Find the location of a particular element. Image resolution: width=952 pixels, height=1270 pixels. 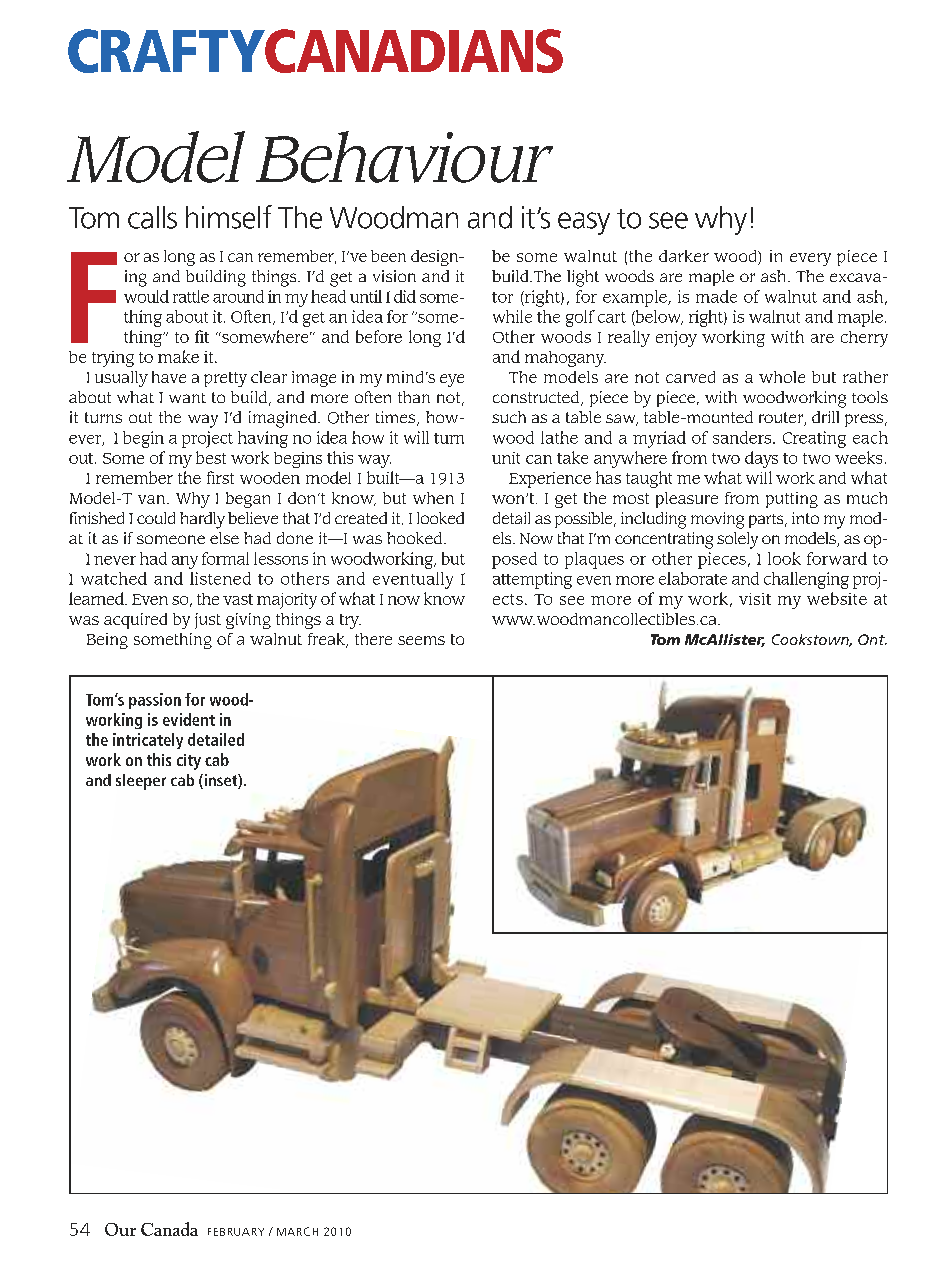

darker is located at coordinates (684, 256).
